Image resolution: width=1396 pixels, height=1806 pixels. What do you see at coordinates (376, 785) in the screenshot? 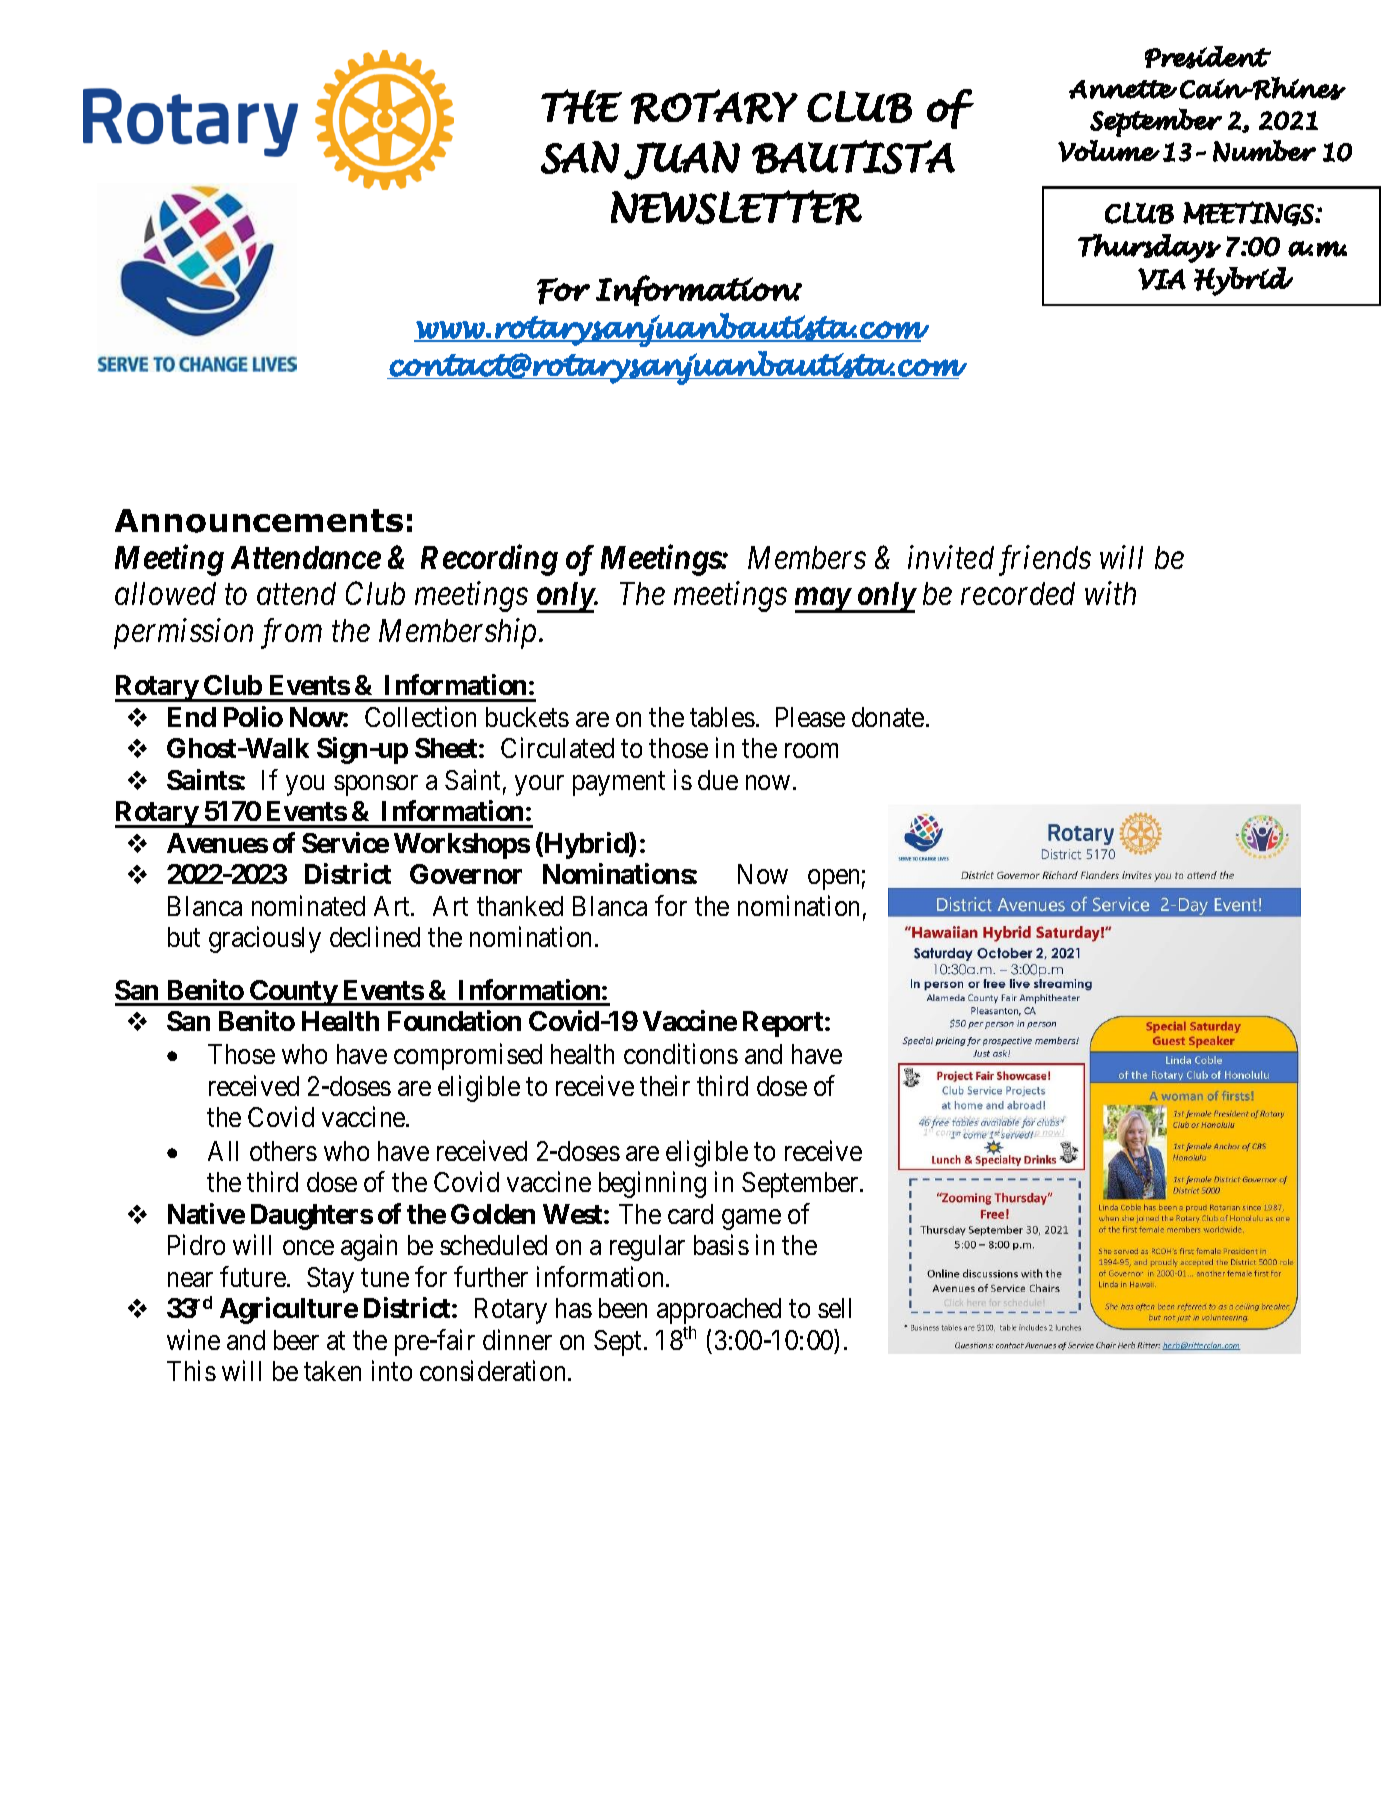
I see `sponsor` at bounding box center [376, 785].
